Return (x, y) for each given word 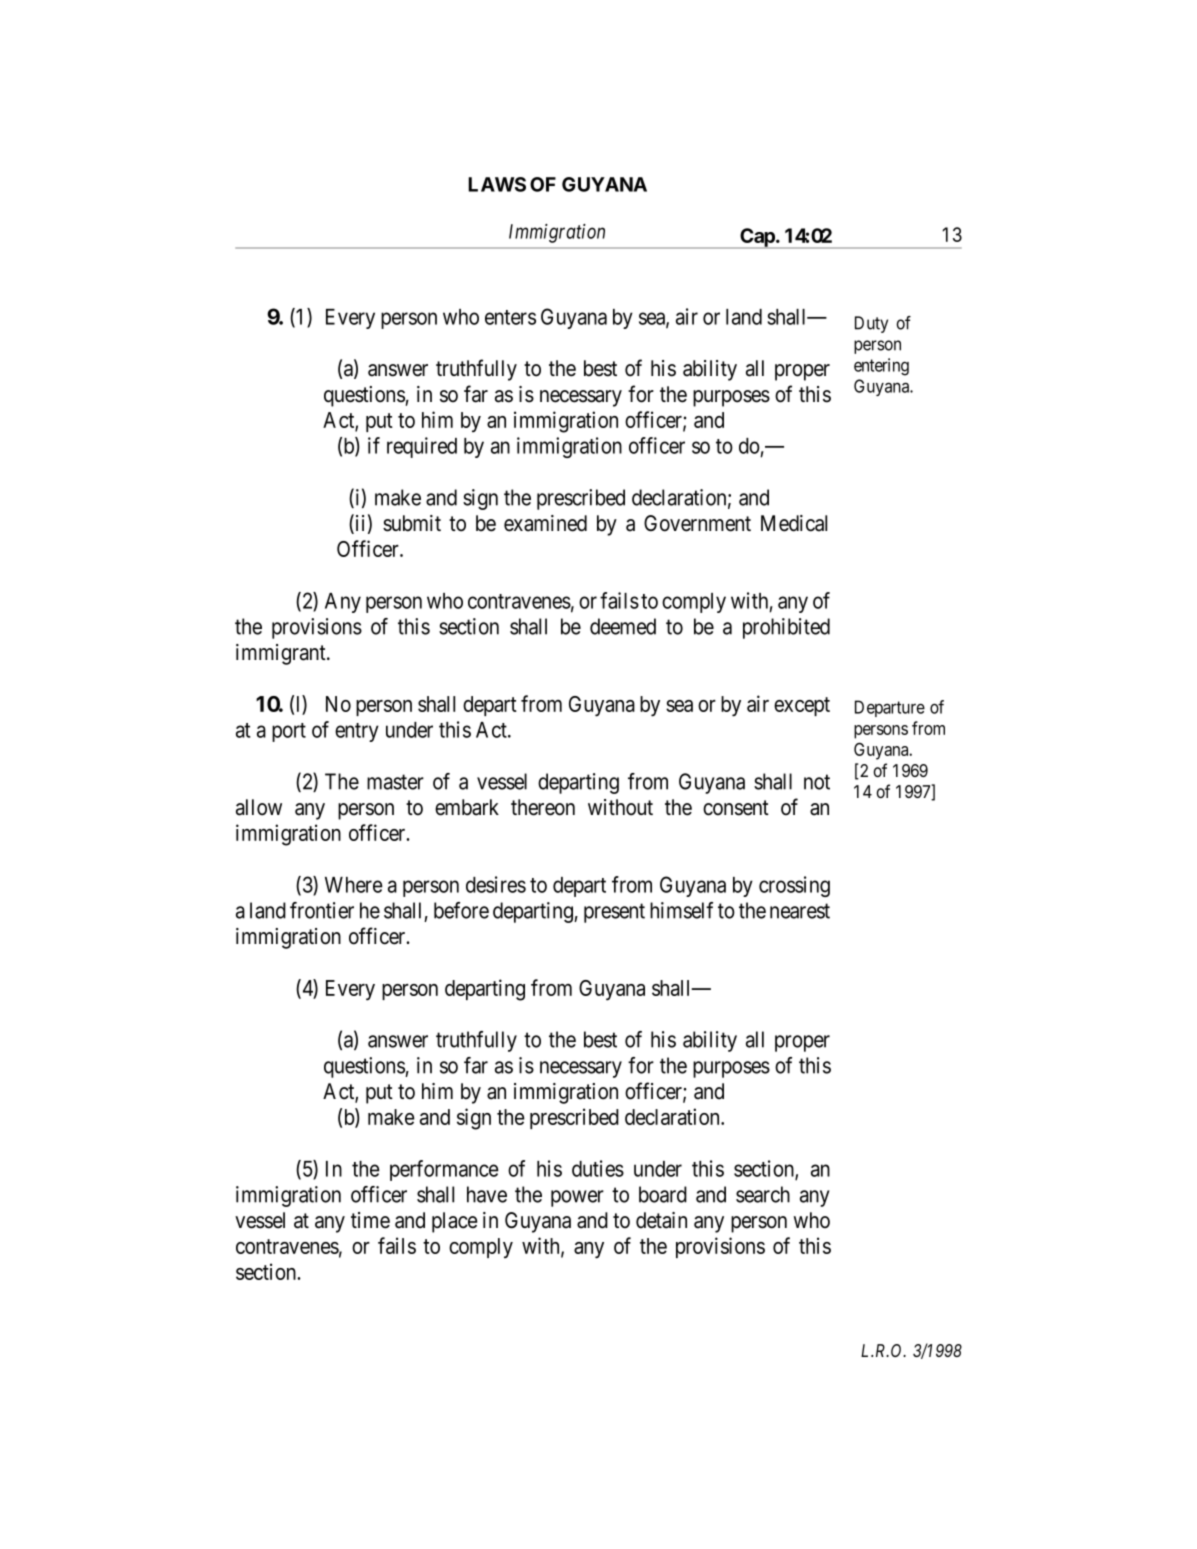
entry (357, 732)
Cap (757, 238)
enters (510, 317)
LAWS (497, 184)
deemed (623, 626)
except (802, 706)
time (370, 1220)
